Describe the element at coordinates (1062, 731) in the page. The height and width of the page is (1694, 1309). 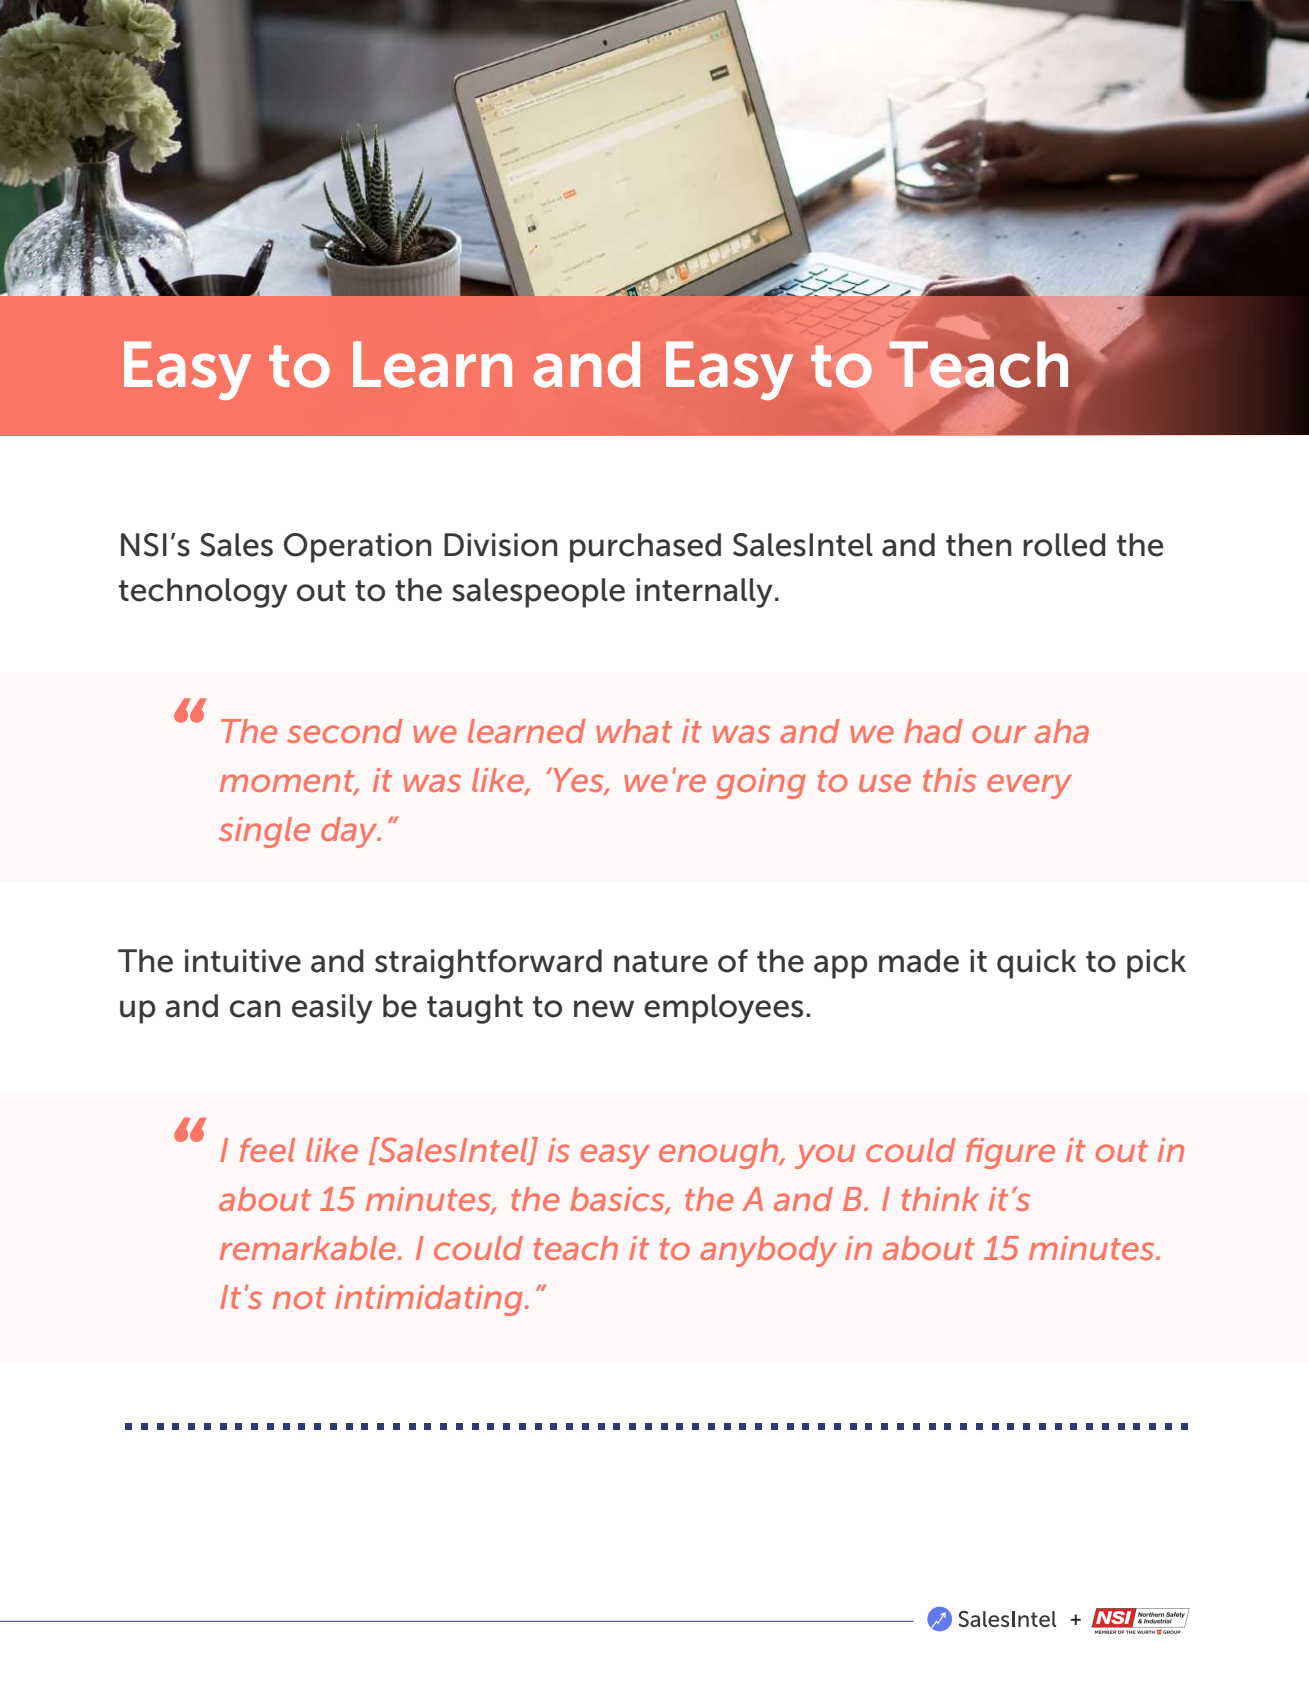
I see `aha` at that location.
